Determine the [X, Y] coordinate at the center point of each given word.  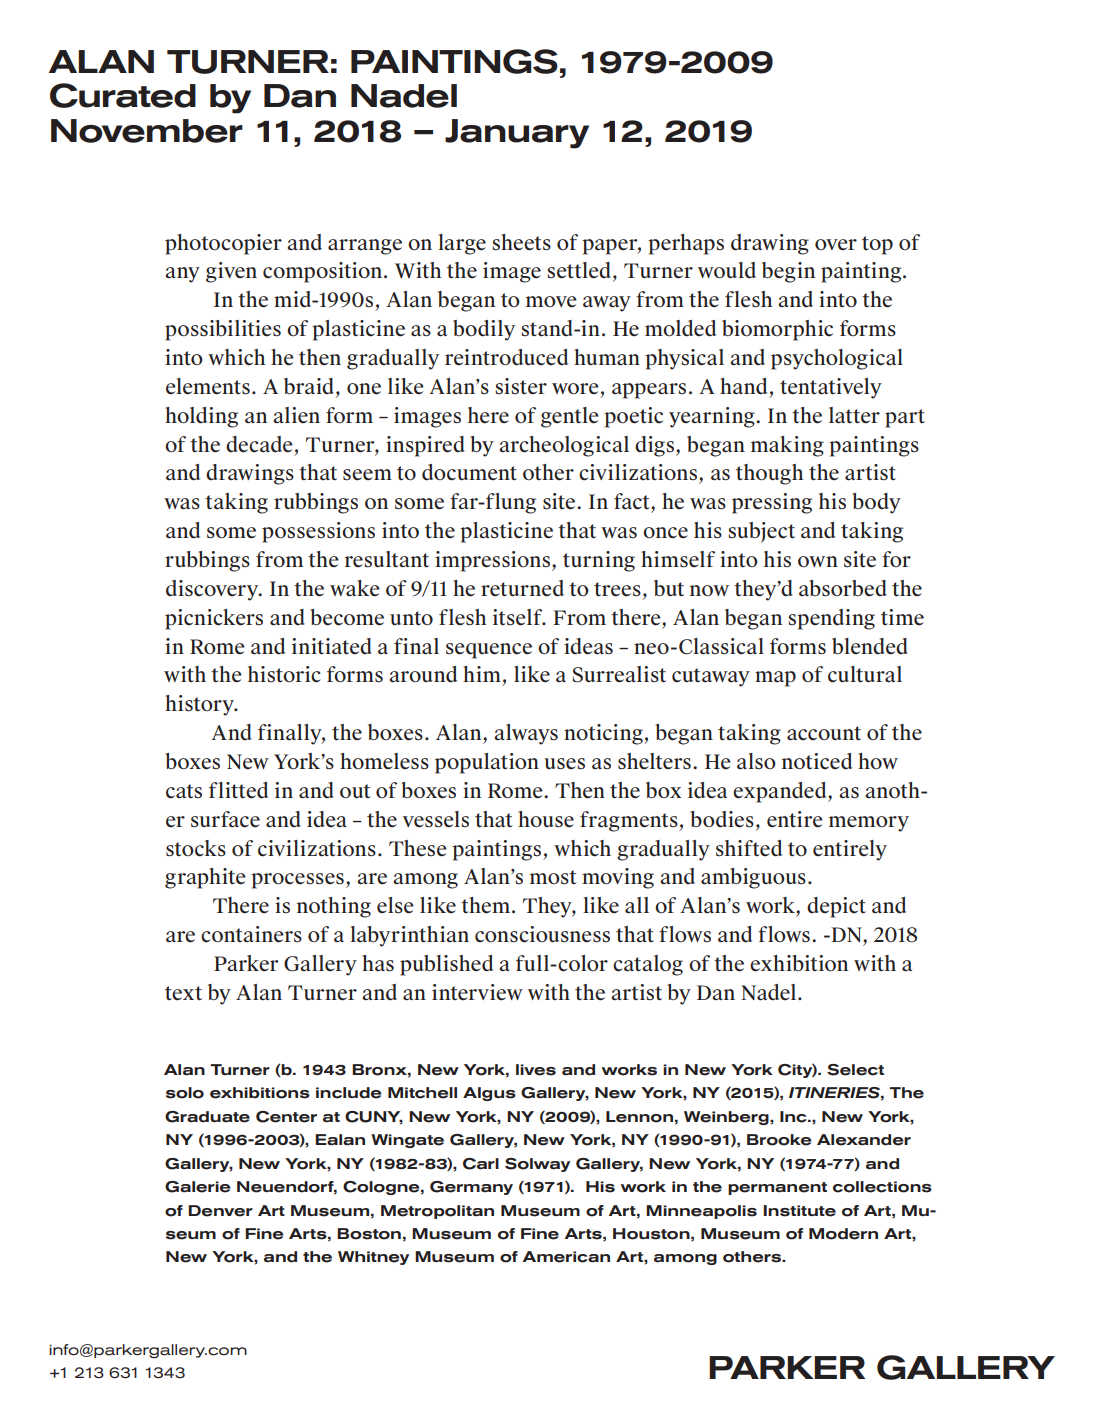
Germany [471, 1188]
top [877, 245]
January [517, 134]
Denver [220, 1211]
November [147, 131]
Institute [799, 1211]
